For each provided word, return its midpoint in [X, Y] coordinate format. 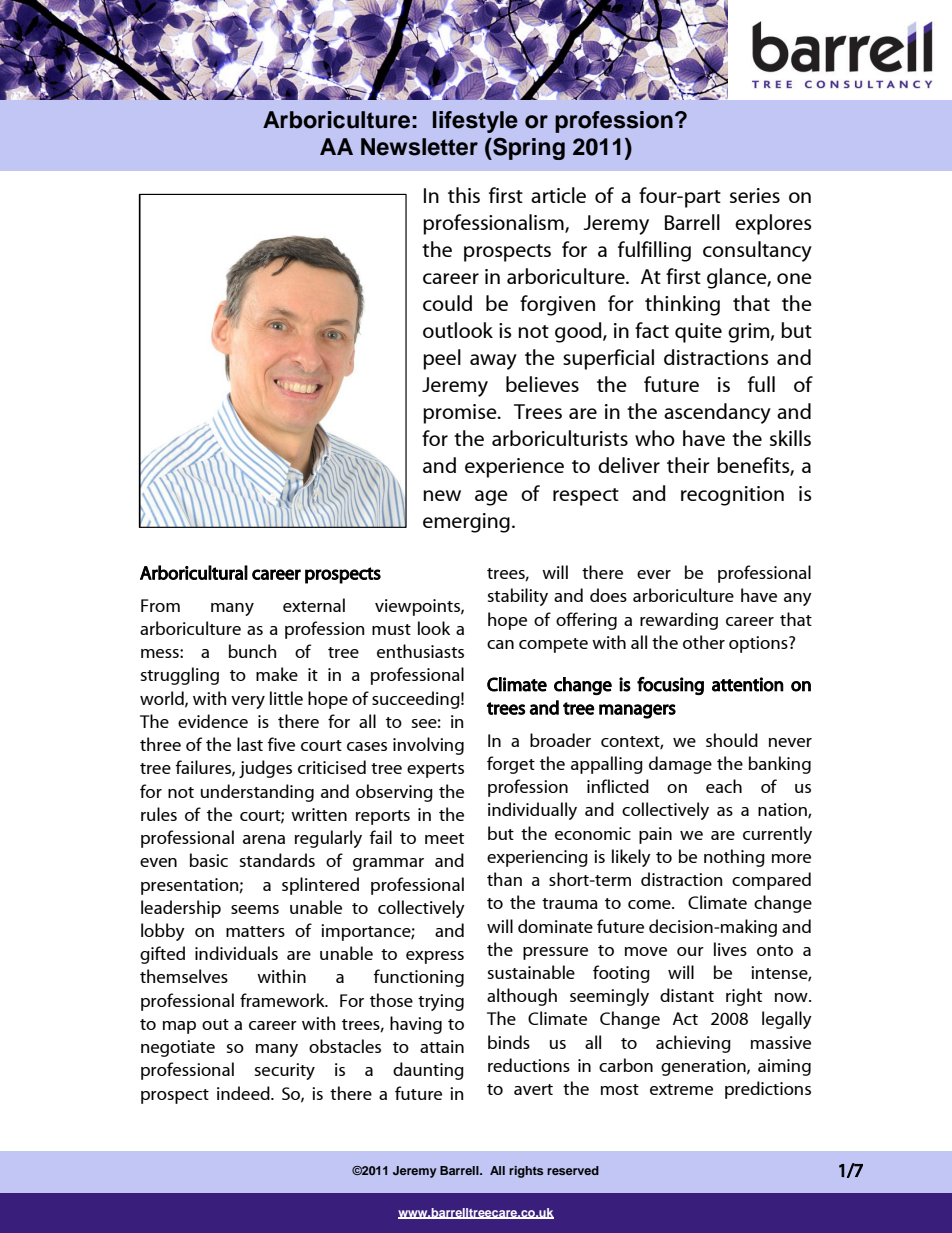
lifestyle [475, 122]
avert [533, 1089]
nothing [734, 858]
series [755, 195]
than [504, 879]
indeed [244, 1093]
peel [442, 359]
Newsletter [419, 147]
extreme [681, 1089]
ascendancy [717, 413]
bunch [252, 651]
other [704, 642]
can [500, 644]
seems [255, 909]
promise [461, 414]
